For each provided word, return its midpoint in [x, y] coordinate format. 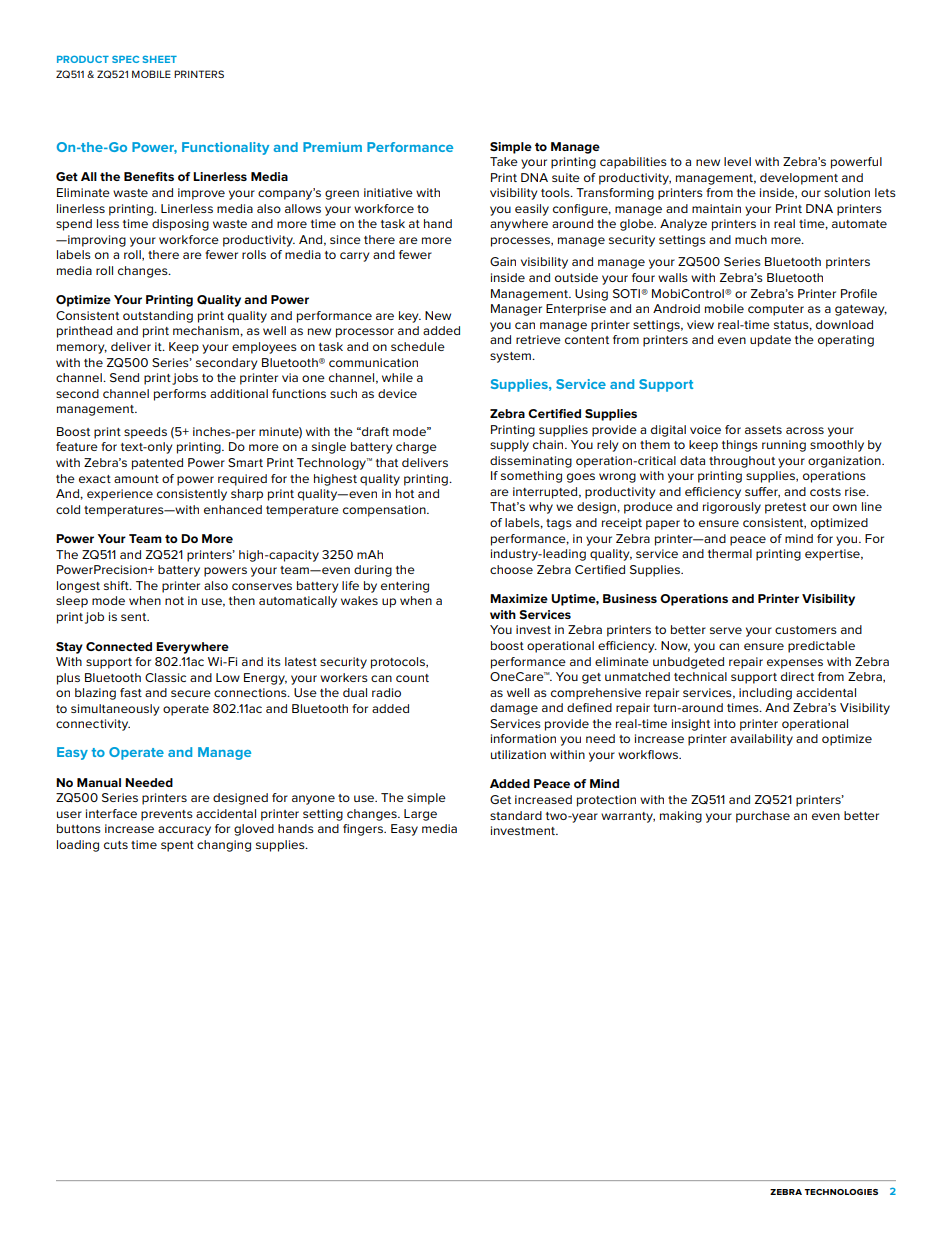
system [511, 357]
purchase [763, 817]
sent [135, 617]
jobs [185, 379]
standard [516, 815]
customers [806, 630]
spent [177, 846]
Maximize [519, 598]
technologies [841, 1192]
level [737, 161]
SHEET [160, 59]
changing [224, 846]
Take [504, 161]
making [681, 817]
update [770, 341]
